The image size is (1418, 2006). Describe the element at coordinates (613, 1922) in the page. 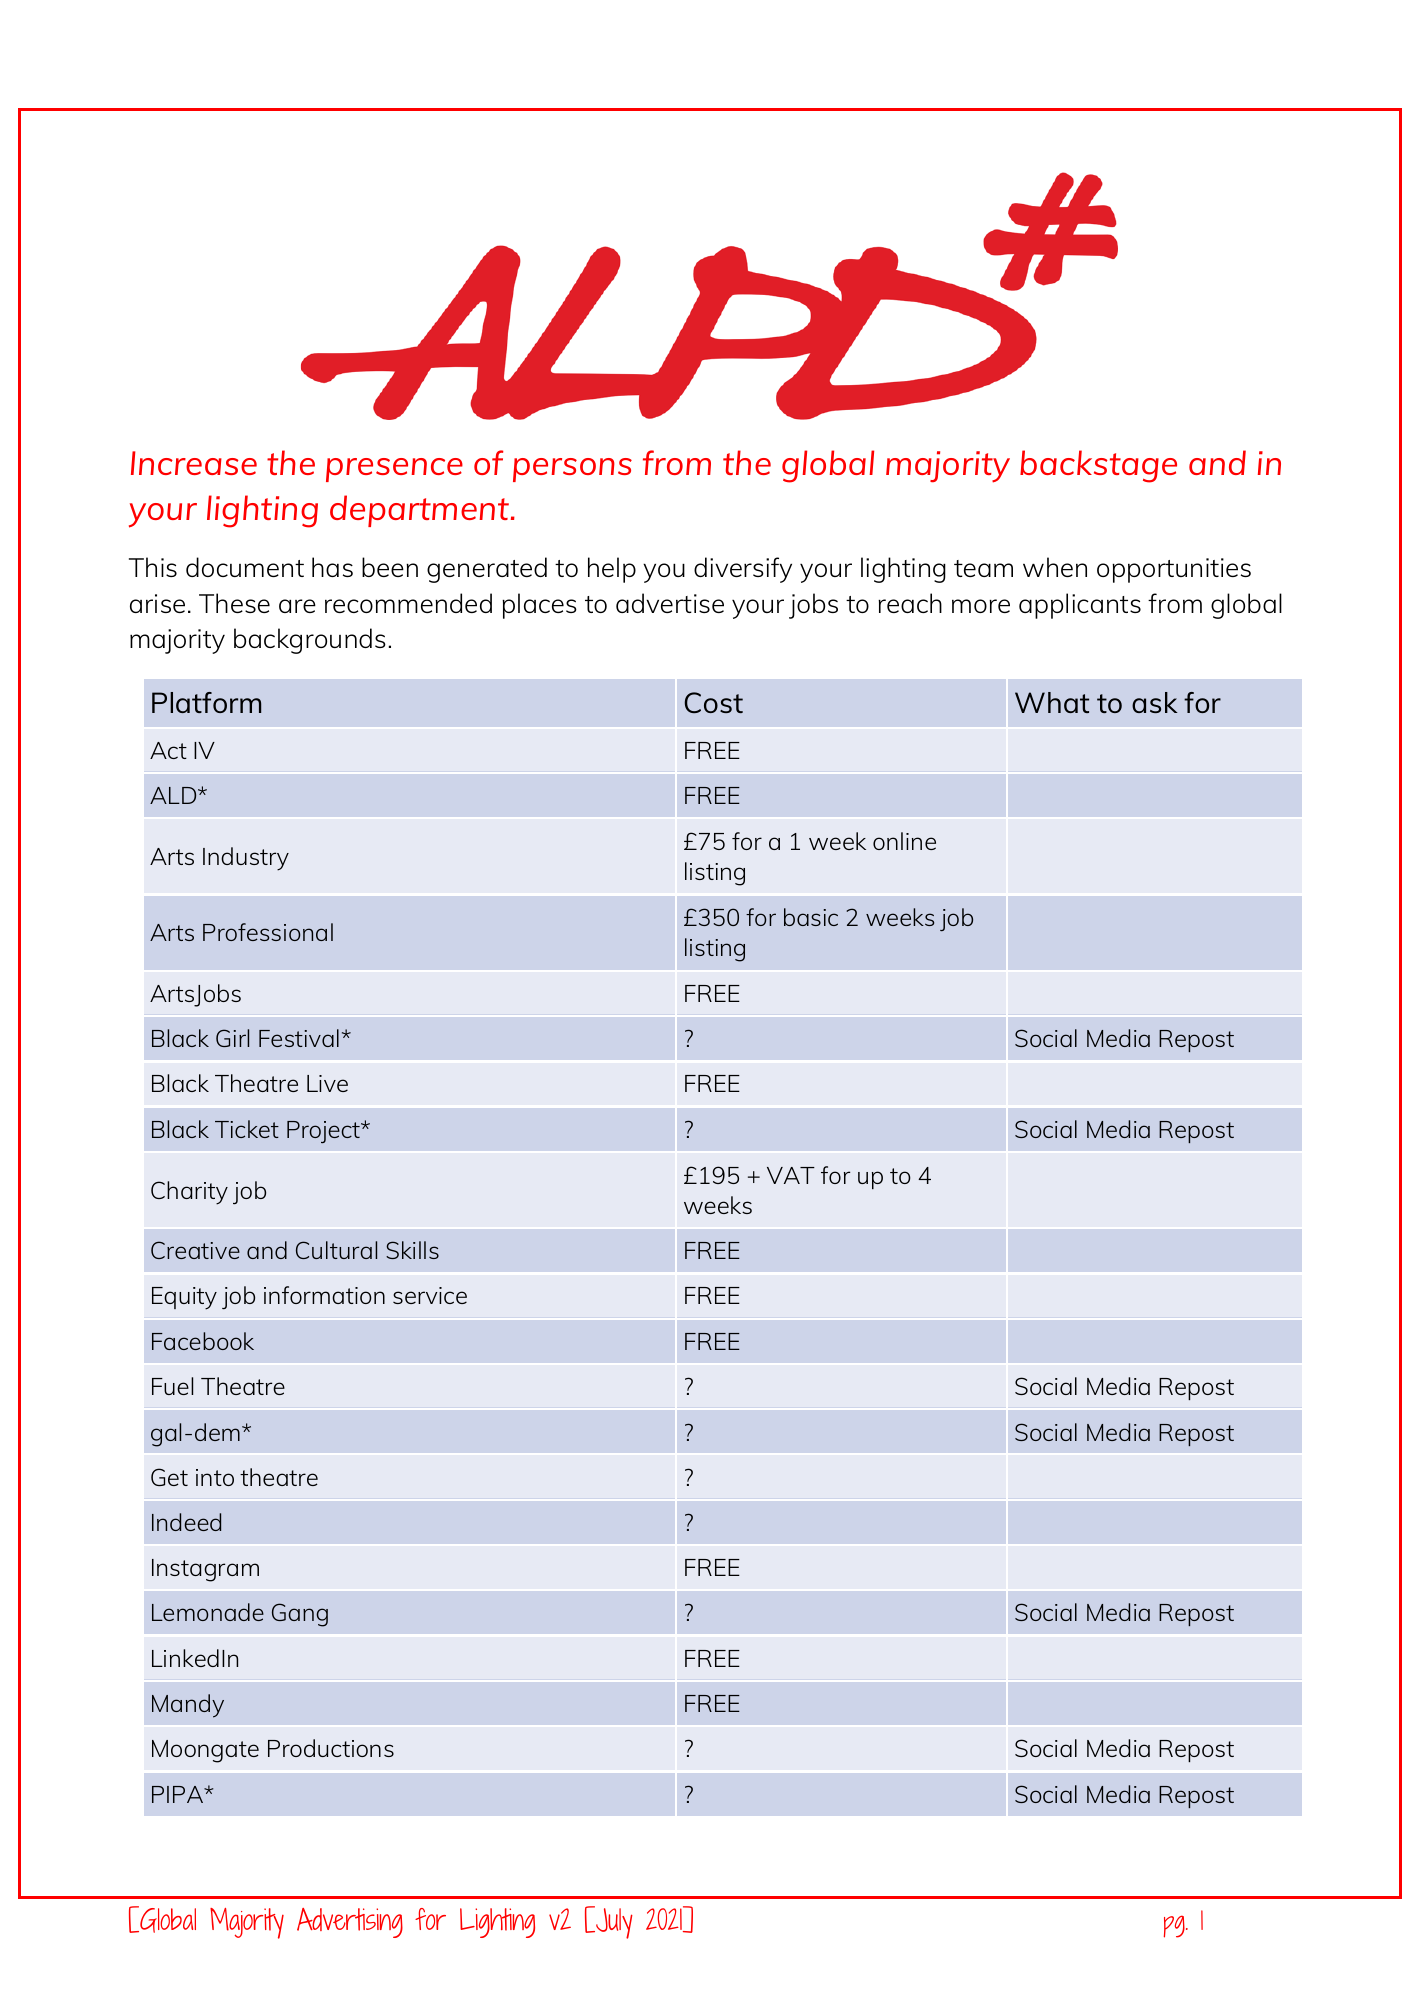

I see `July` at that location.
